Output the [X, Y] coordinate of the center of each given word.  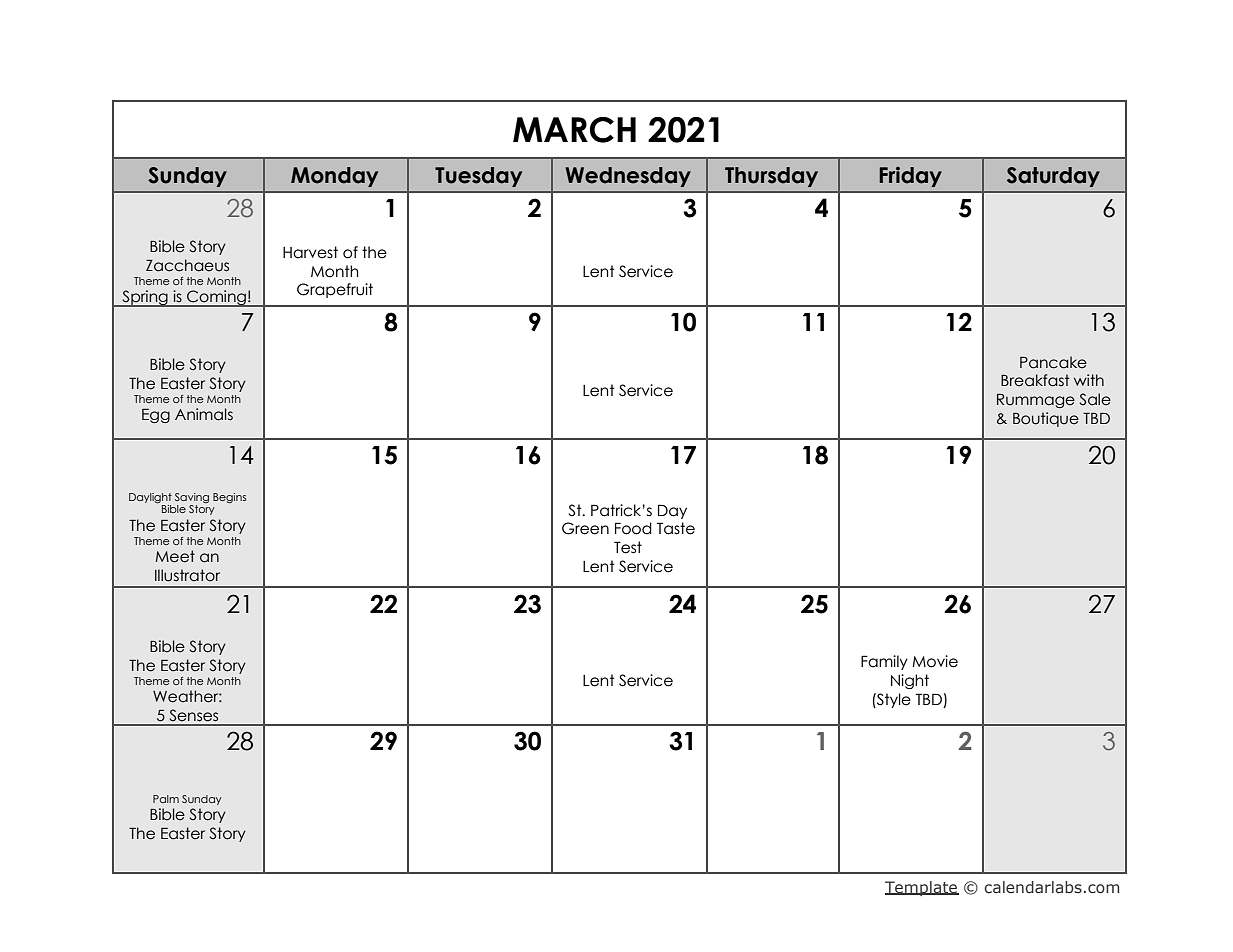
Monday [334, 177]
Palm [166, 799]
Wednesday [628, 177]
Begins [229, 498]
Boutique [1046, 419]
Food [633, 528]
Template [922, 888]
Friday [910, 177]
